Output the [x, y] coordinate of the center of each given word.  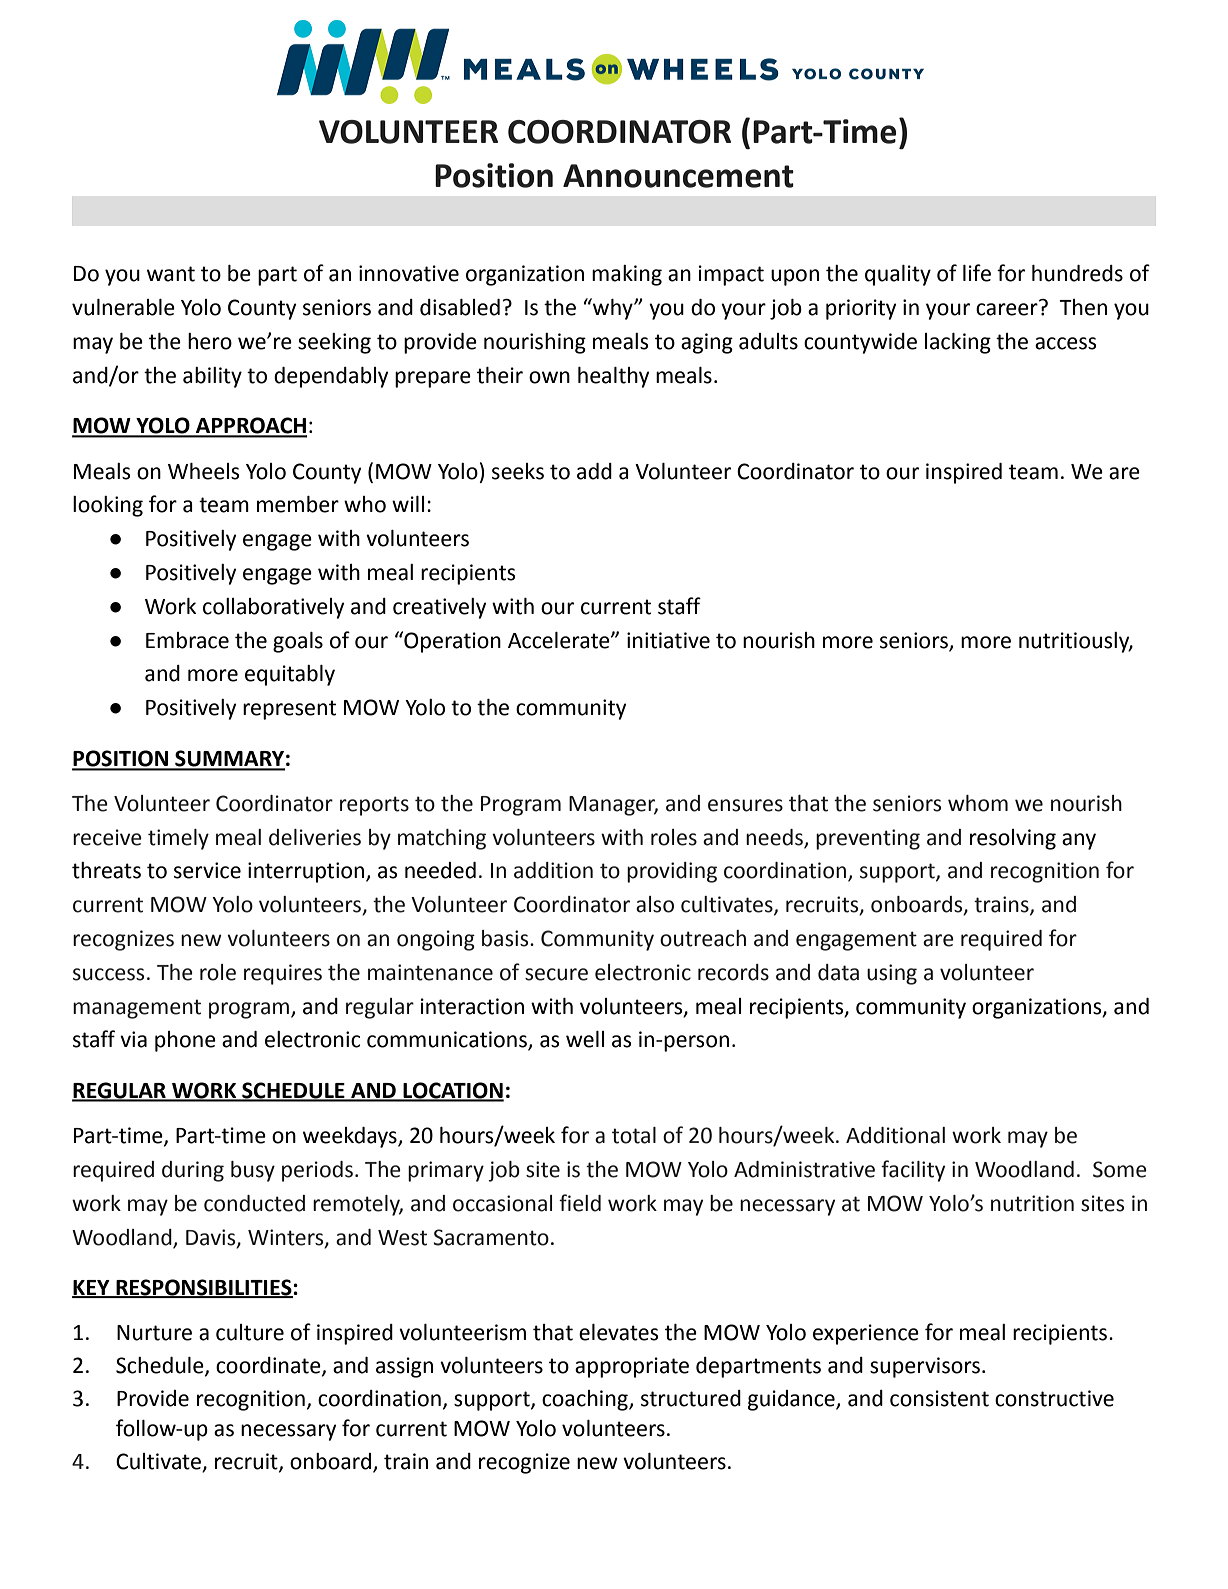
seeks [518, 471]
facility [913, 1171]
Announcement [678, 176]
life [977, 273]
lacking [958, 343]
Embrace [187, 640]
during [193, 1171]
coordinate [269, 1366]
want [171, 274]
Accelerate [560, 640]
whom [978, 803]
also [655, 904]
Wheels [203, 471]
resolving [1013, 839]
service [207, 870]
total [634, 1135]
